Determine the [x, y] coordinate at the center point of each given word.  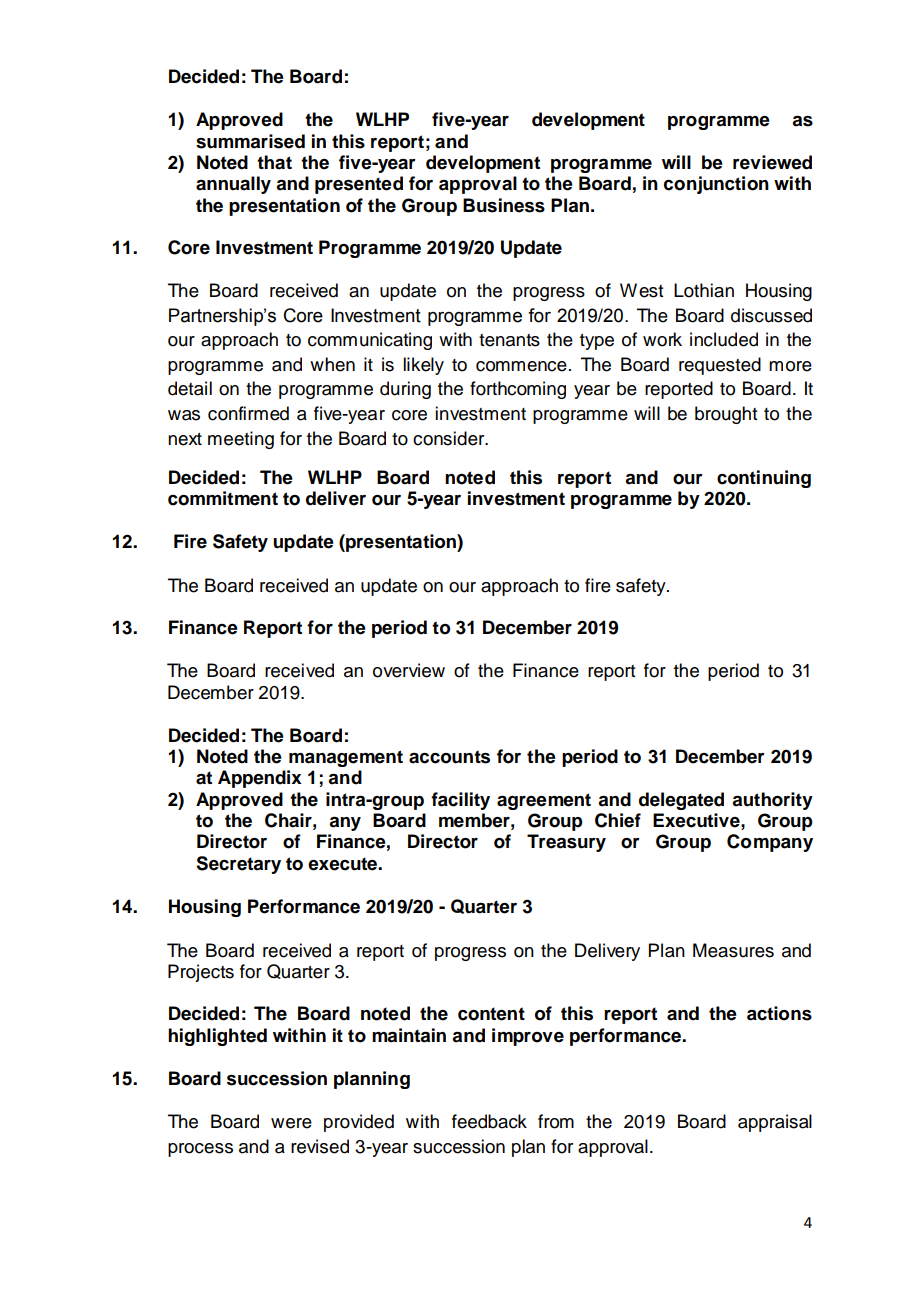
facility [460, 801]
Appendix [260, 779]
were [291, 1123]
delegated [681, 801]
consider [450, 438]
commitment [223, 498]
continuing [764, 479]
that [274, 162]
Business [504, 205]
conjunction [716, 185]
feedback [489, 1121]
